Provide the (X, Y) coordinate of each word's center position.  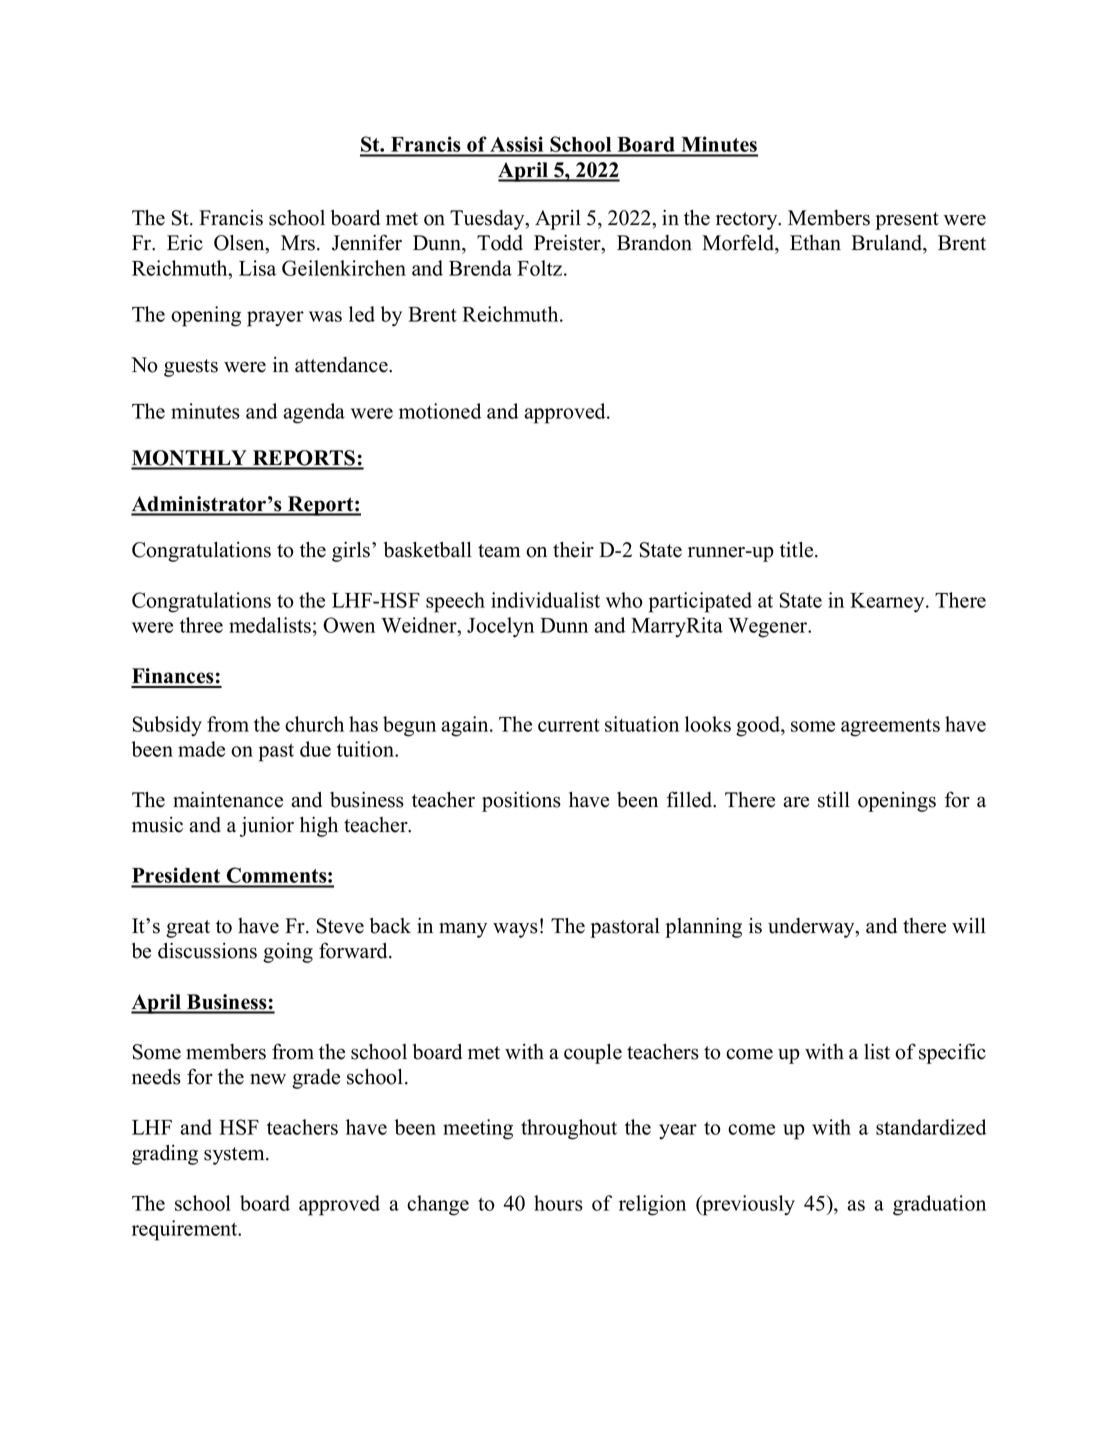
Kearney (888, 603)
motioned (440, 411)
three (201, 625)
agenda (314, 413)
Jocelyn (500, 627)
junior (267, 827)
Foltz (541, 268)
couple (593, 1054)
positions (521, 802)
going (288, 953)
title (798, 550)
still (834, 800)
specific (952, 1053)
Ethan (815, 243)
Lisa (257, 268)
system (235, 1156)
